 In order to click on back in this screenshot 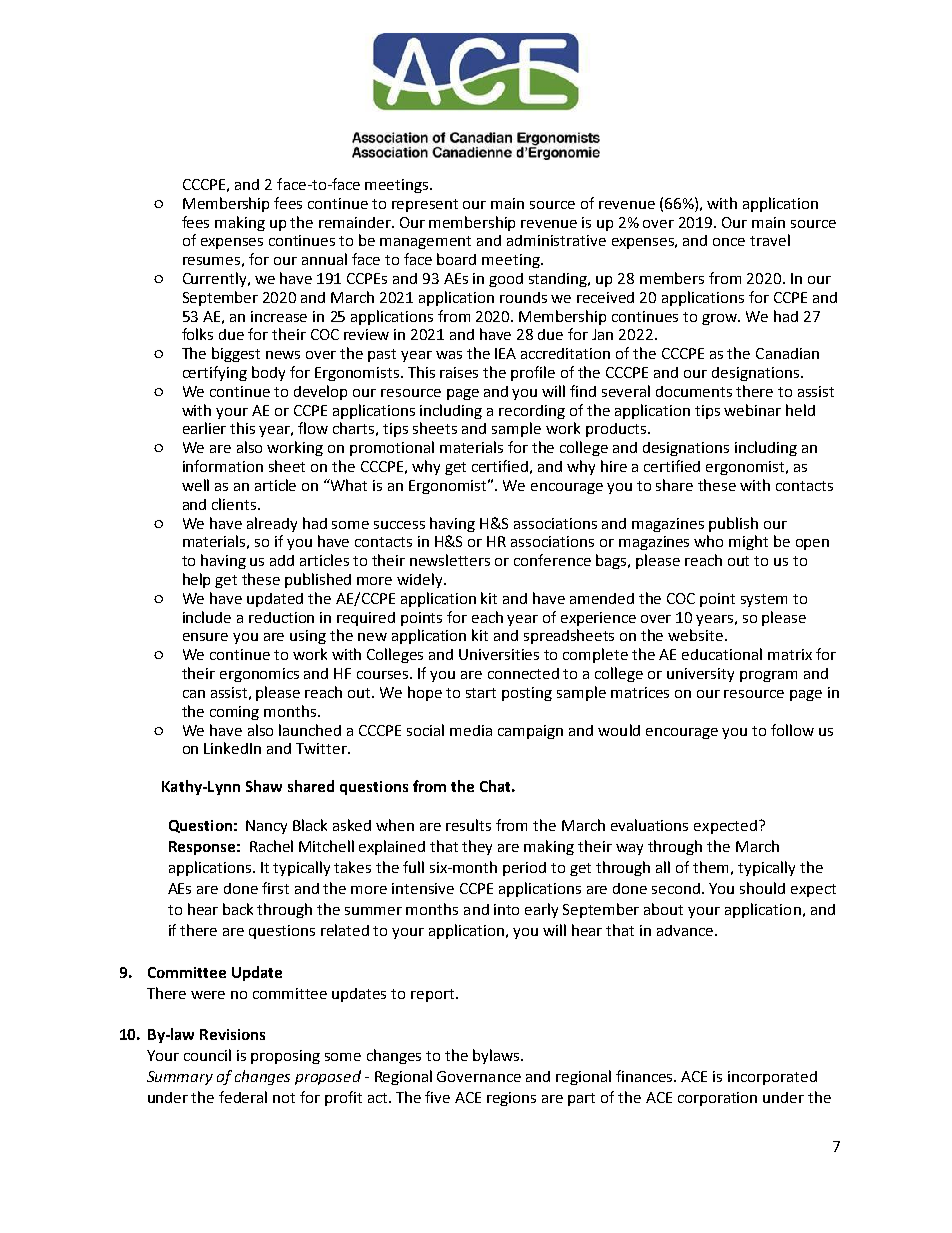, I will do `click(238, 909)`.
